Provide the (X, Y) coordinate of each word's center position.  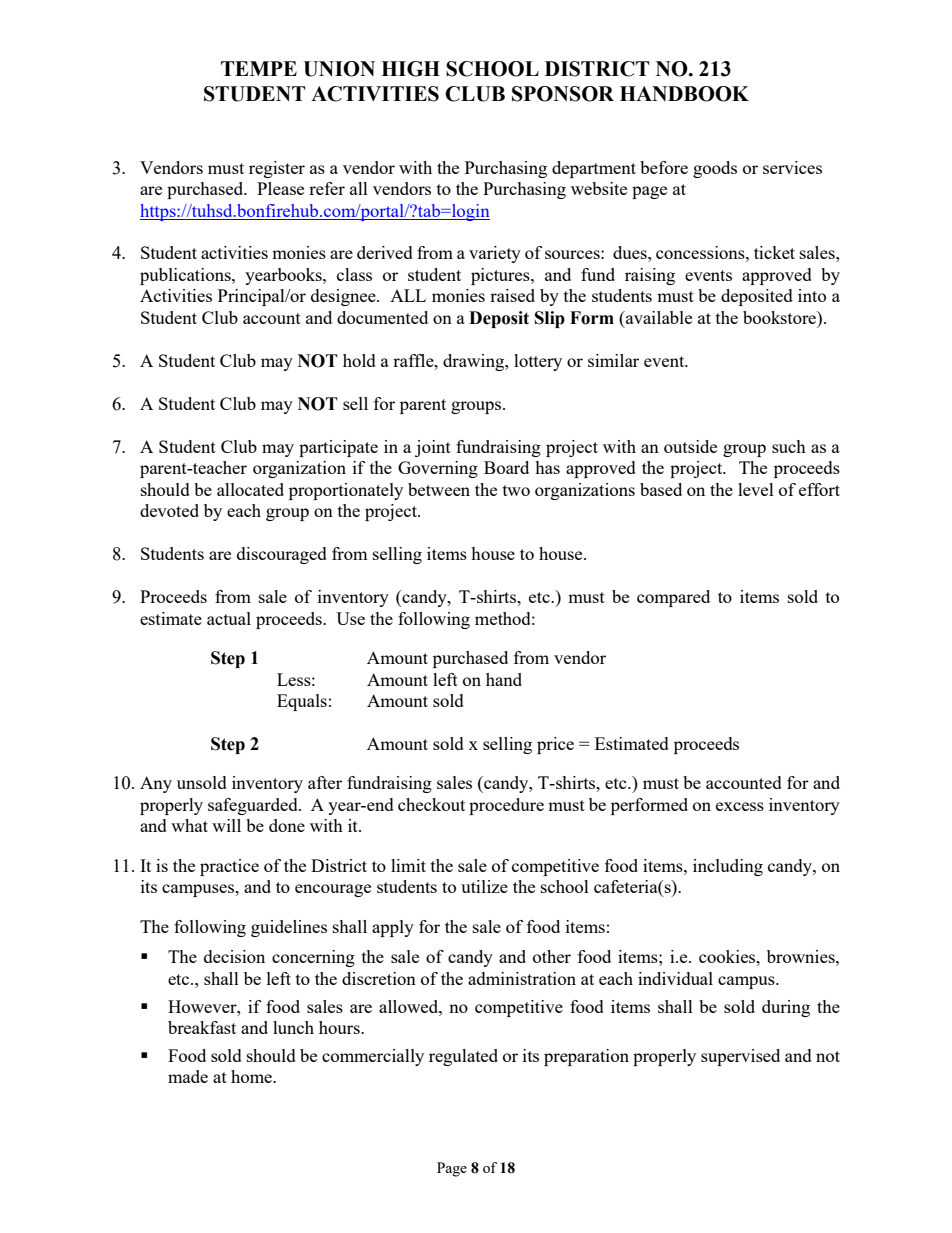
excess (740, 806)
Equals (302, 702)
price (555, 745)
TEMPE (259, 68)
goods (715, 169)
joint (433, 448)
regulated (463, 1057)
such (789, 446)
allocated (250, 489)
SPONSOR (563, 94)
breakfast (202, 1027)
